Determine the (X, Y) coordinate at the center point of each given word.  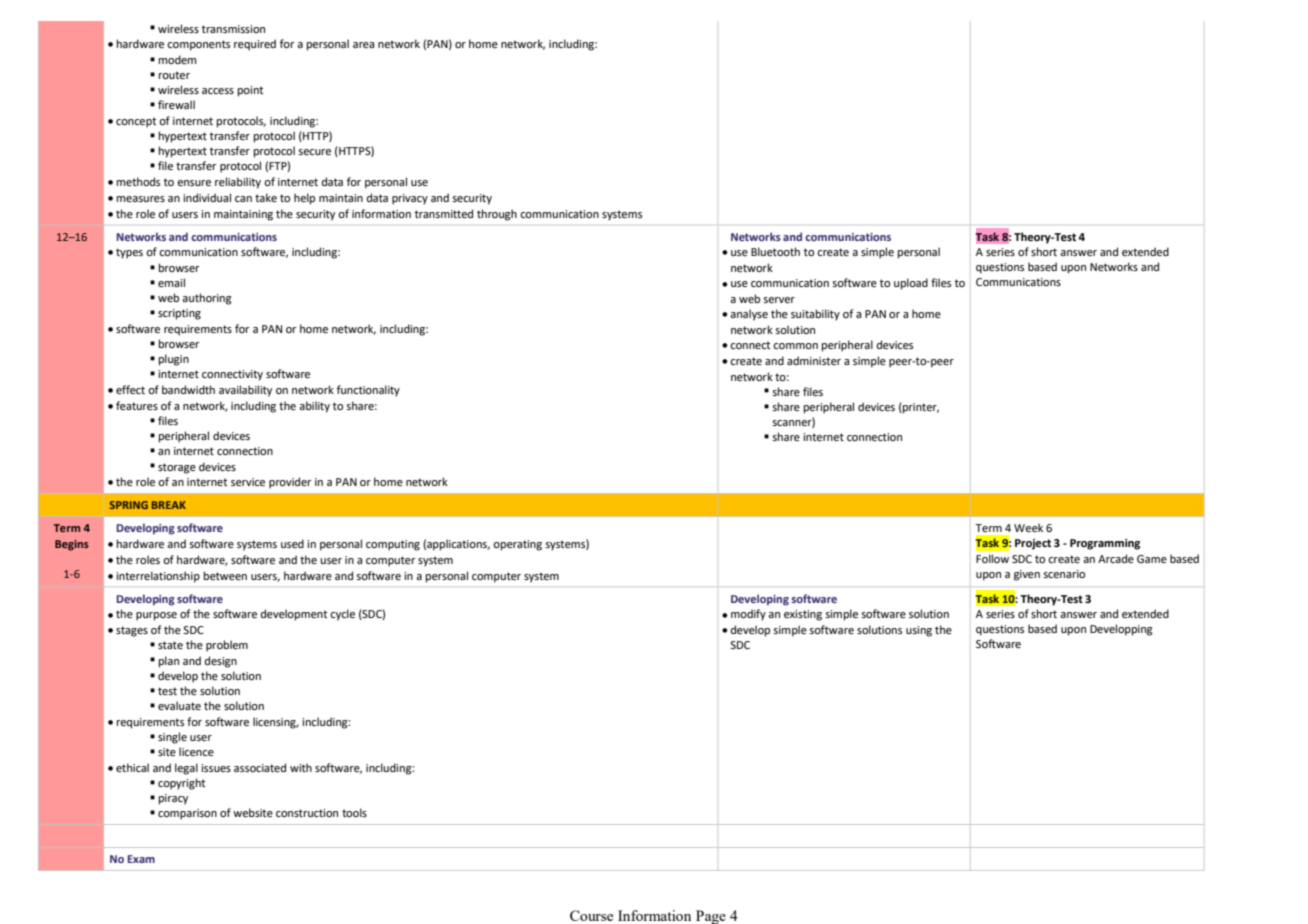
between (225, 575)
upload (911, 284)
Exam (141, 859)
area (363, 45)
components (198, 45)
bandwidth (188, 389)
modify (748, 615)
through (497, 215)
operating (517, 545)
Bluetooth (775, 251)
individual (207, 197)
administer (814, 360)
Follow (992, 558)
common (795, 346)
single (172, 738)
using (919, 631)
